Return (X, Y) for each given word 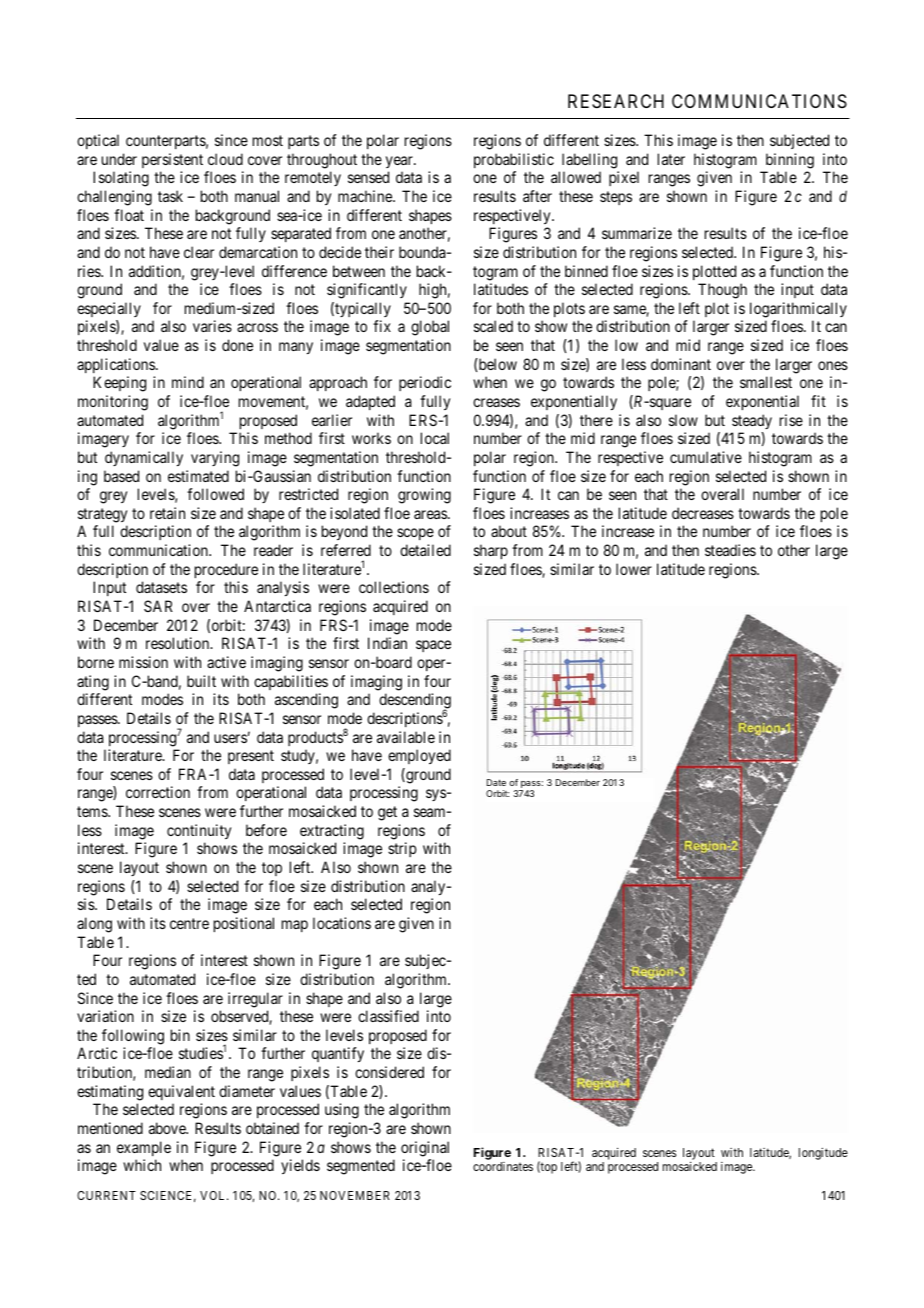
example (144, 1148)
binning (790, 161)
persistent (172, 160)
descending (415, 702)
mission (143, 662)
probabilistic (514, 160)
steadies (730, 550)
